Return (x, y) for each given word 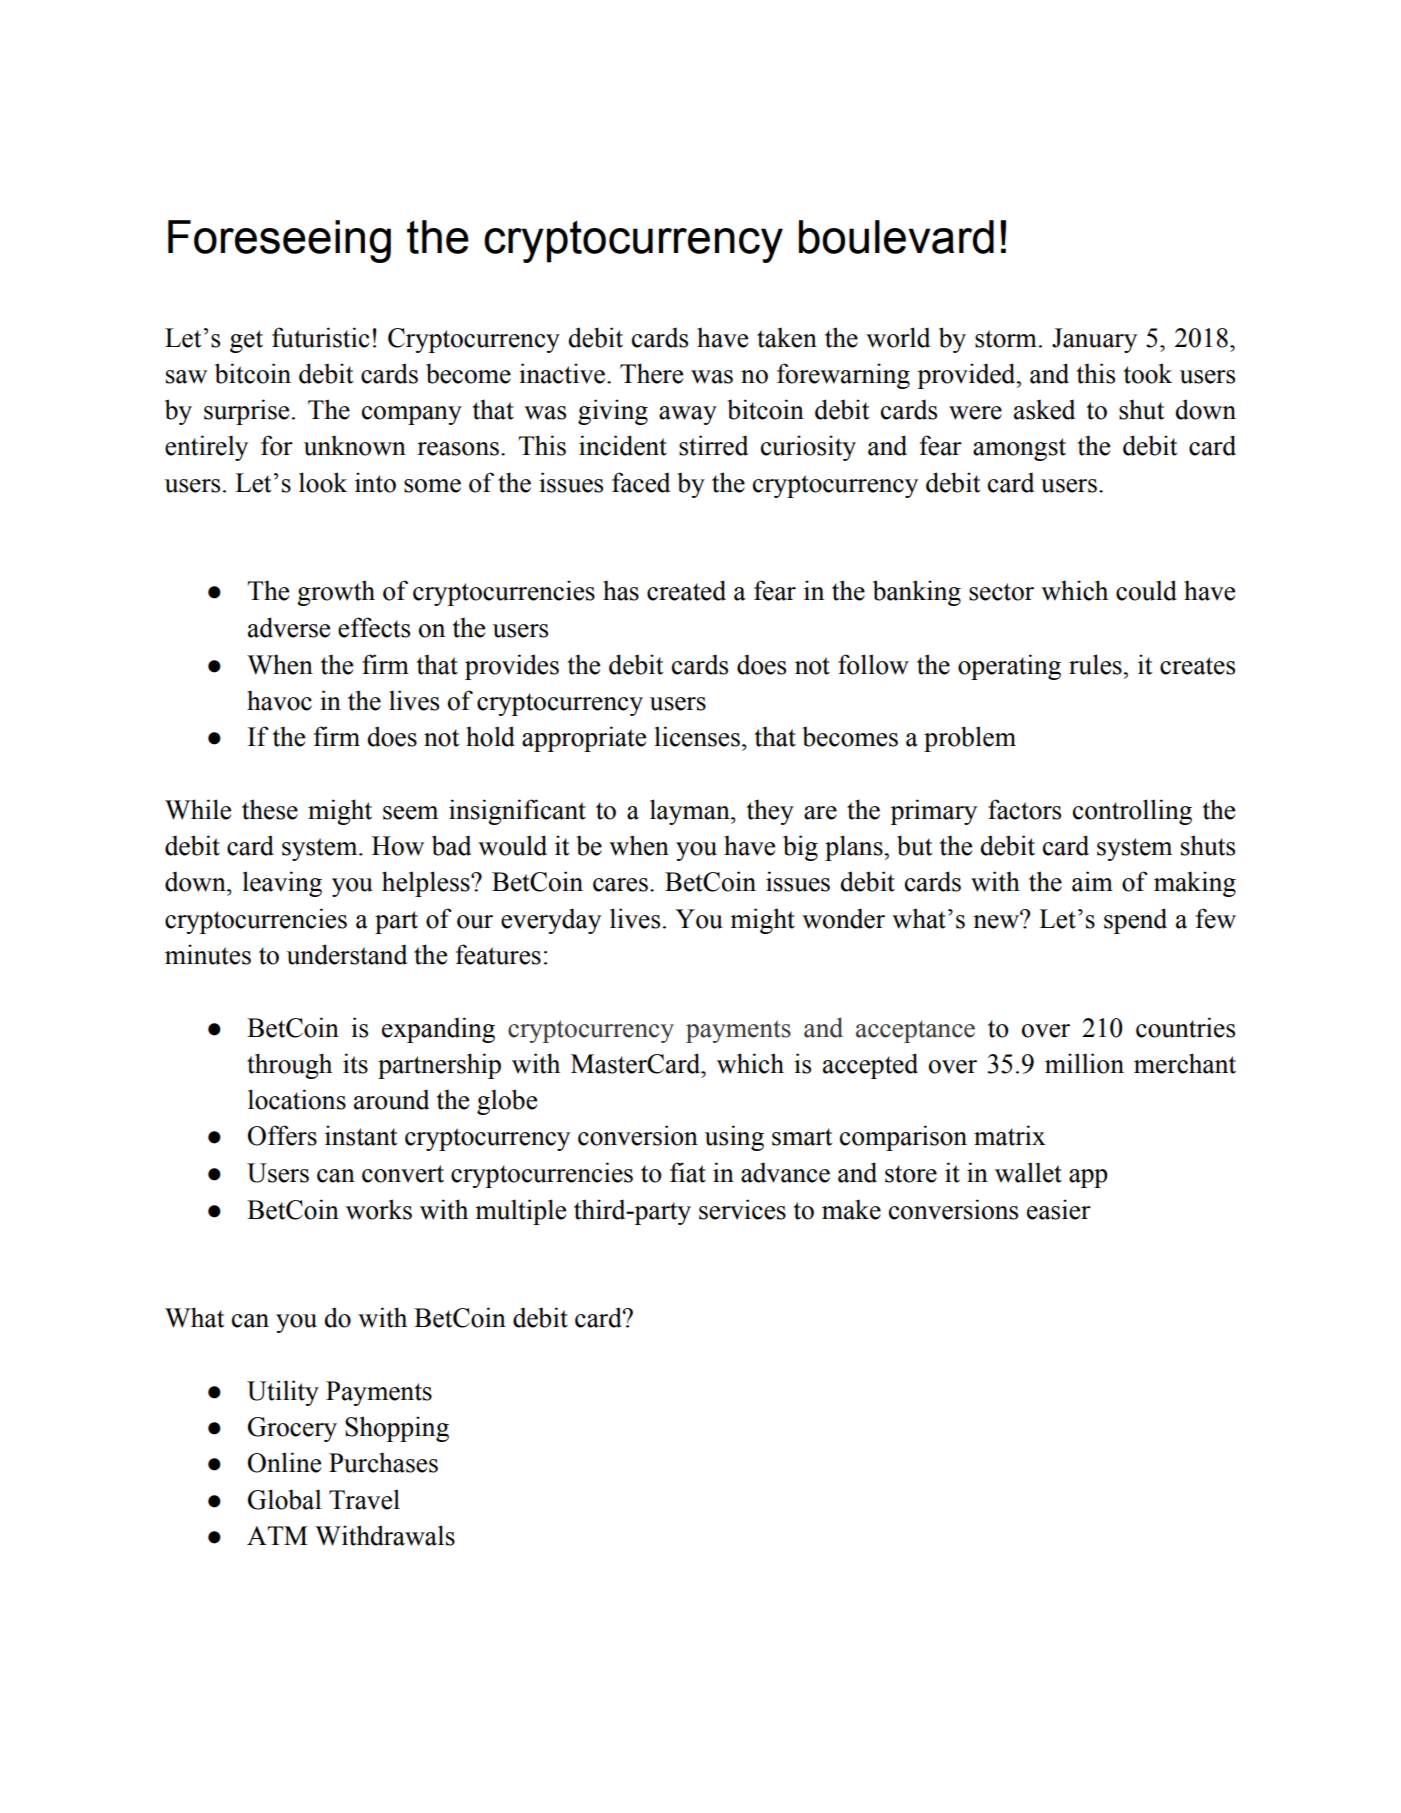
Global (285, 1499)
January (1094, 340)
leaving (282, 884)
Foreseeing (279, 241)
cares (620, 885)
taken (787, 337)
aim (1092, 881)
